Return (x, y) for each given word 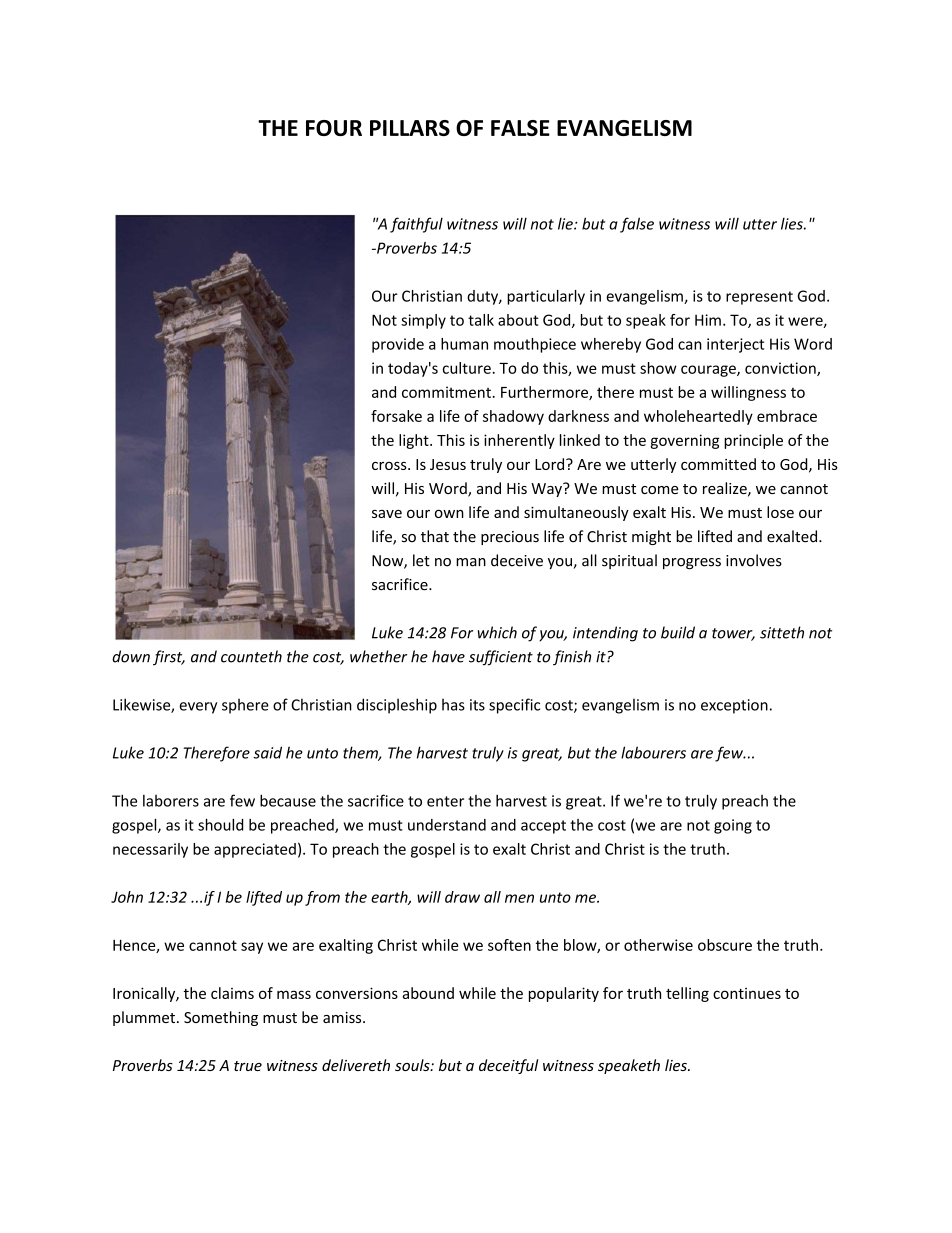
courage (709, 371)
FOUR (334, 128)
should (220, 825)
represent (759, 298)
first (169, 658)
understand (447, 825)
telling (687, 994)
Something (221, 1018)
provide (398, 345)
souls (413, 1065)
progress (692, 563)
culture (468, 368)
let (421, 560)
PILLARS (410, 128)
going (733, 826)
